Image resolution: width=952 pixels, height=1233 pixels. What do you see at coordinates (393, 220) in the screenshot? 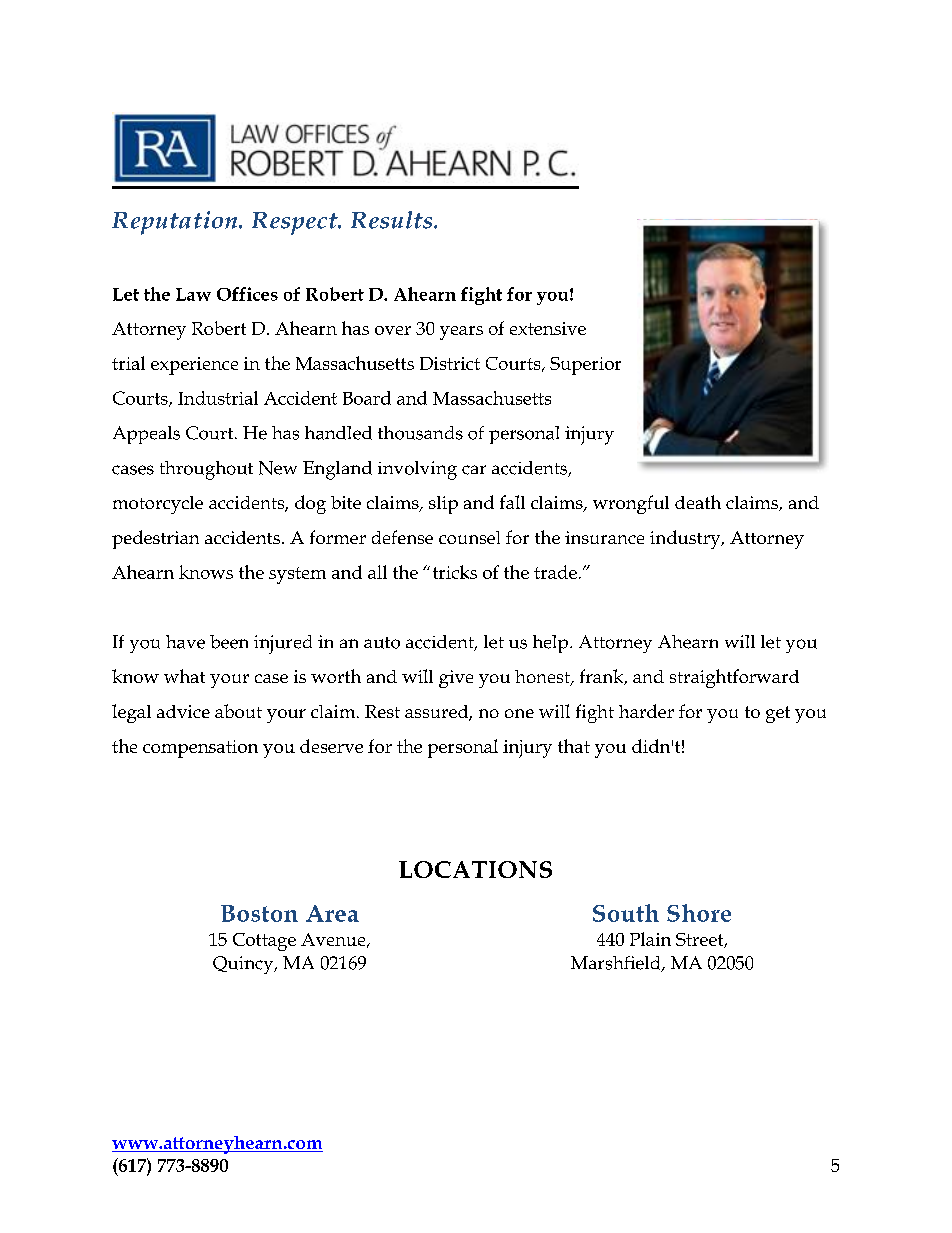
I see `Results` at bounding box center [393, 220].
